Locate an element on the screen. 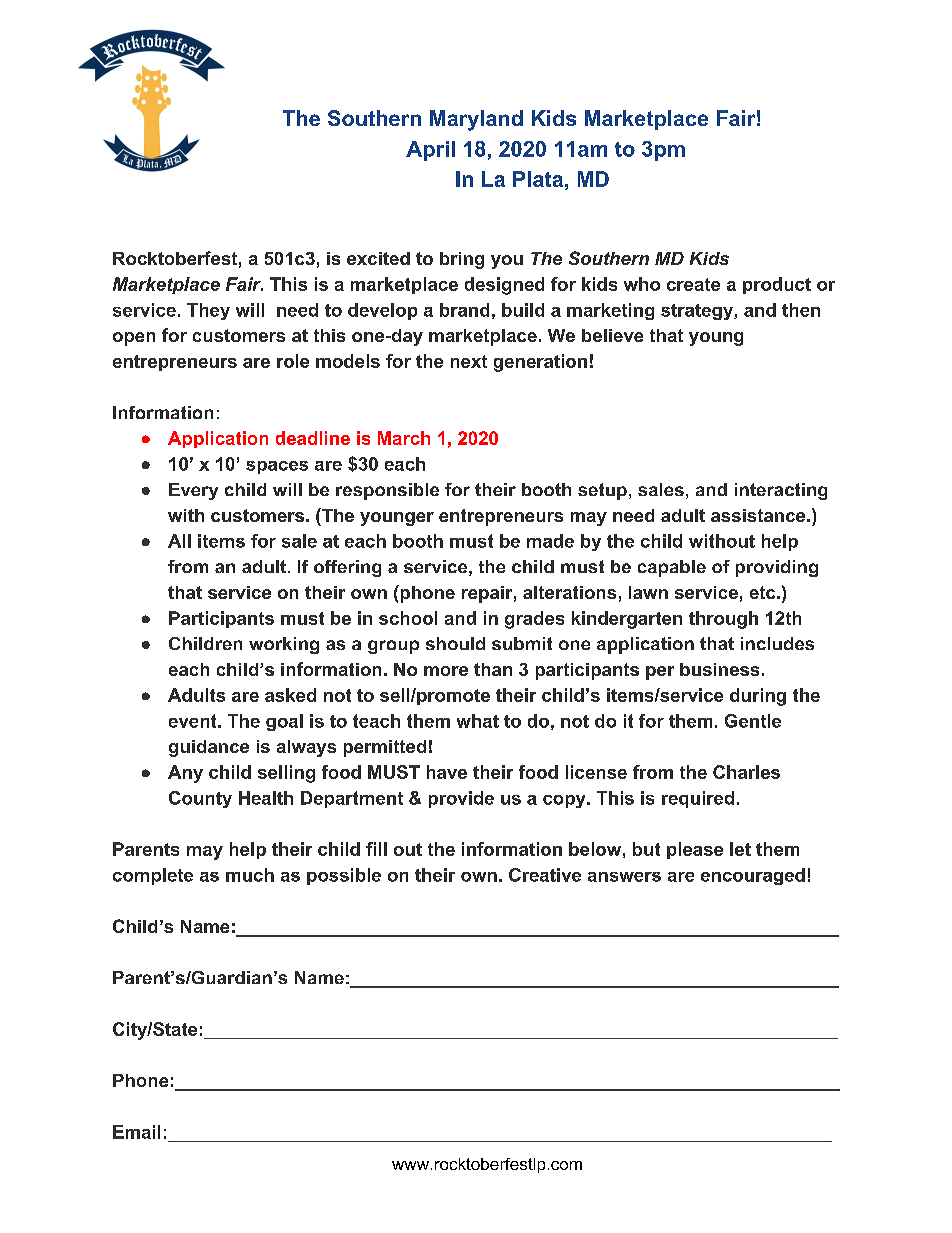 The height and width of the screenshot is (1233, 952). assistance is located at coordinates (758, 515).
